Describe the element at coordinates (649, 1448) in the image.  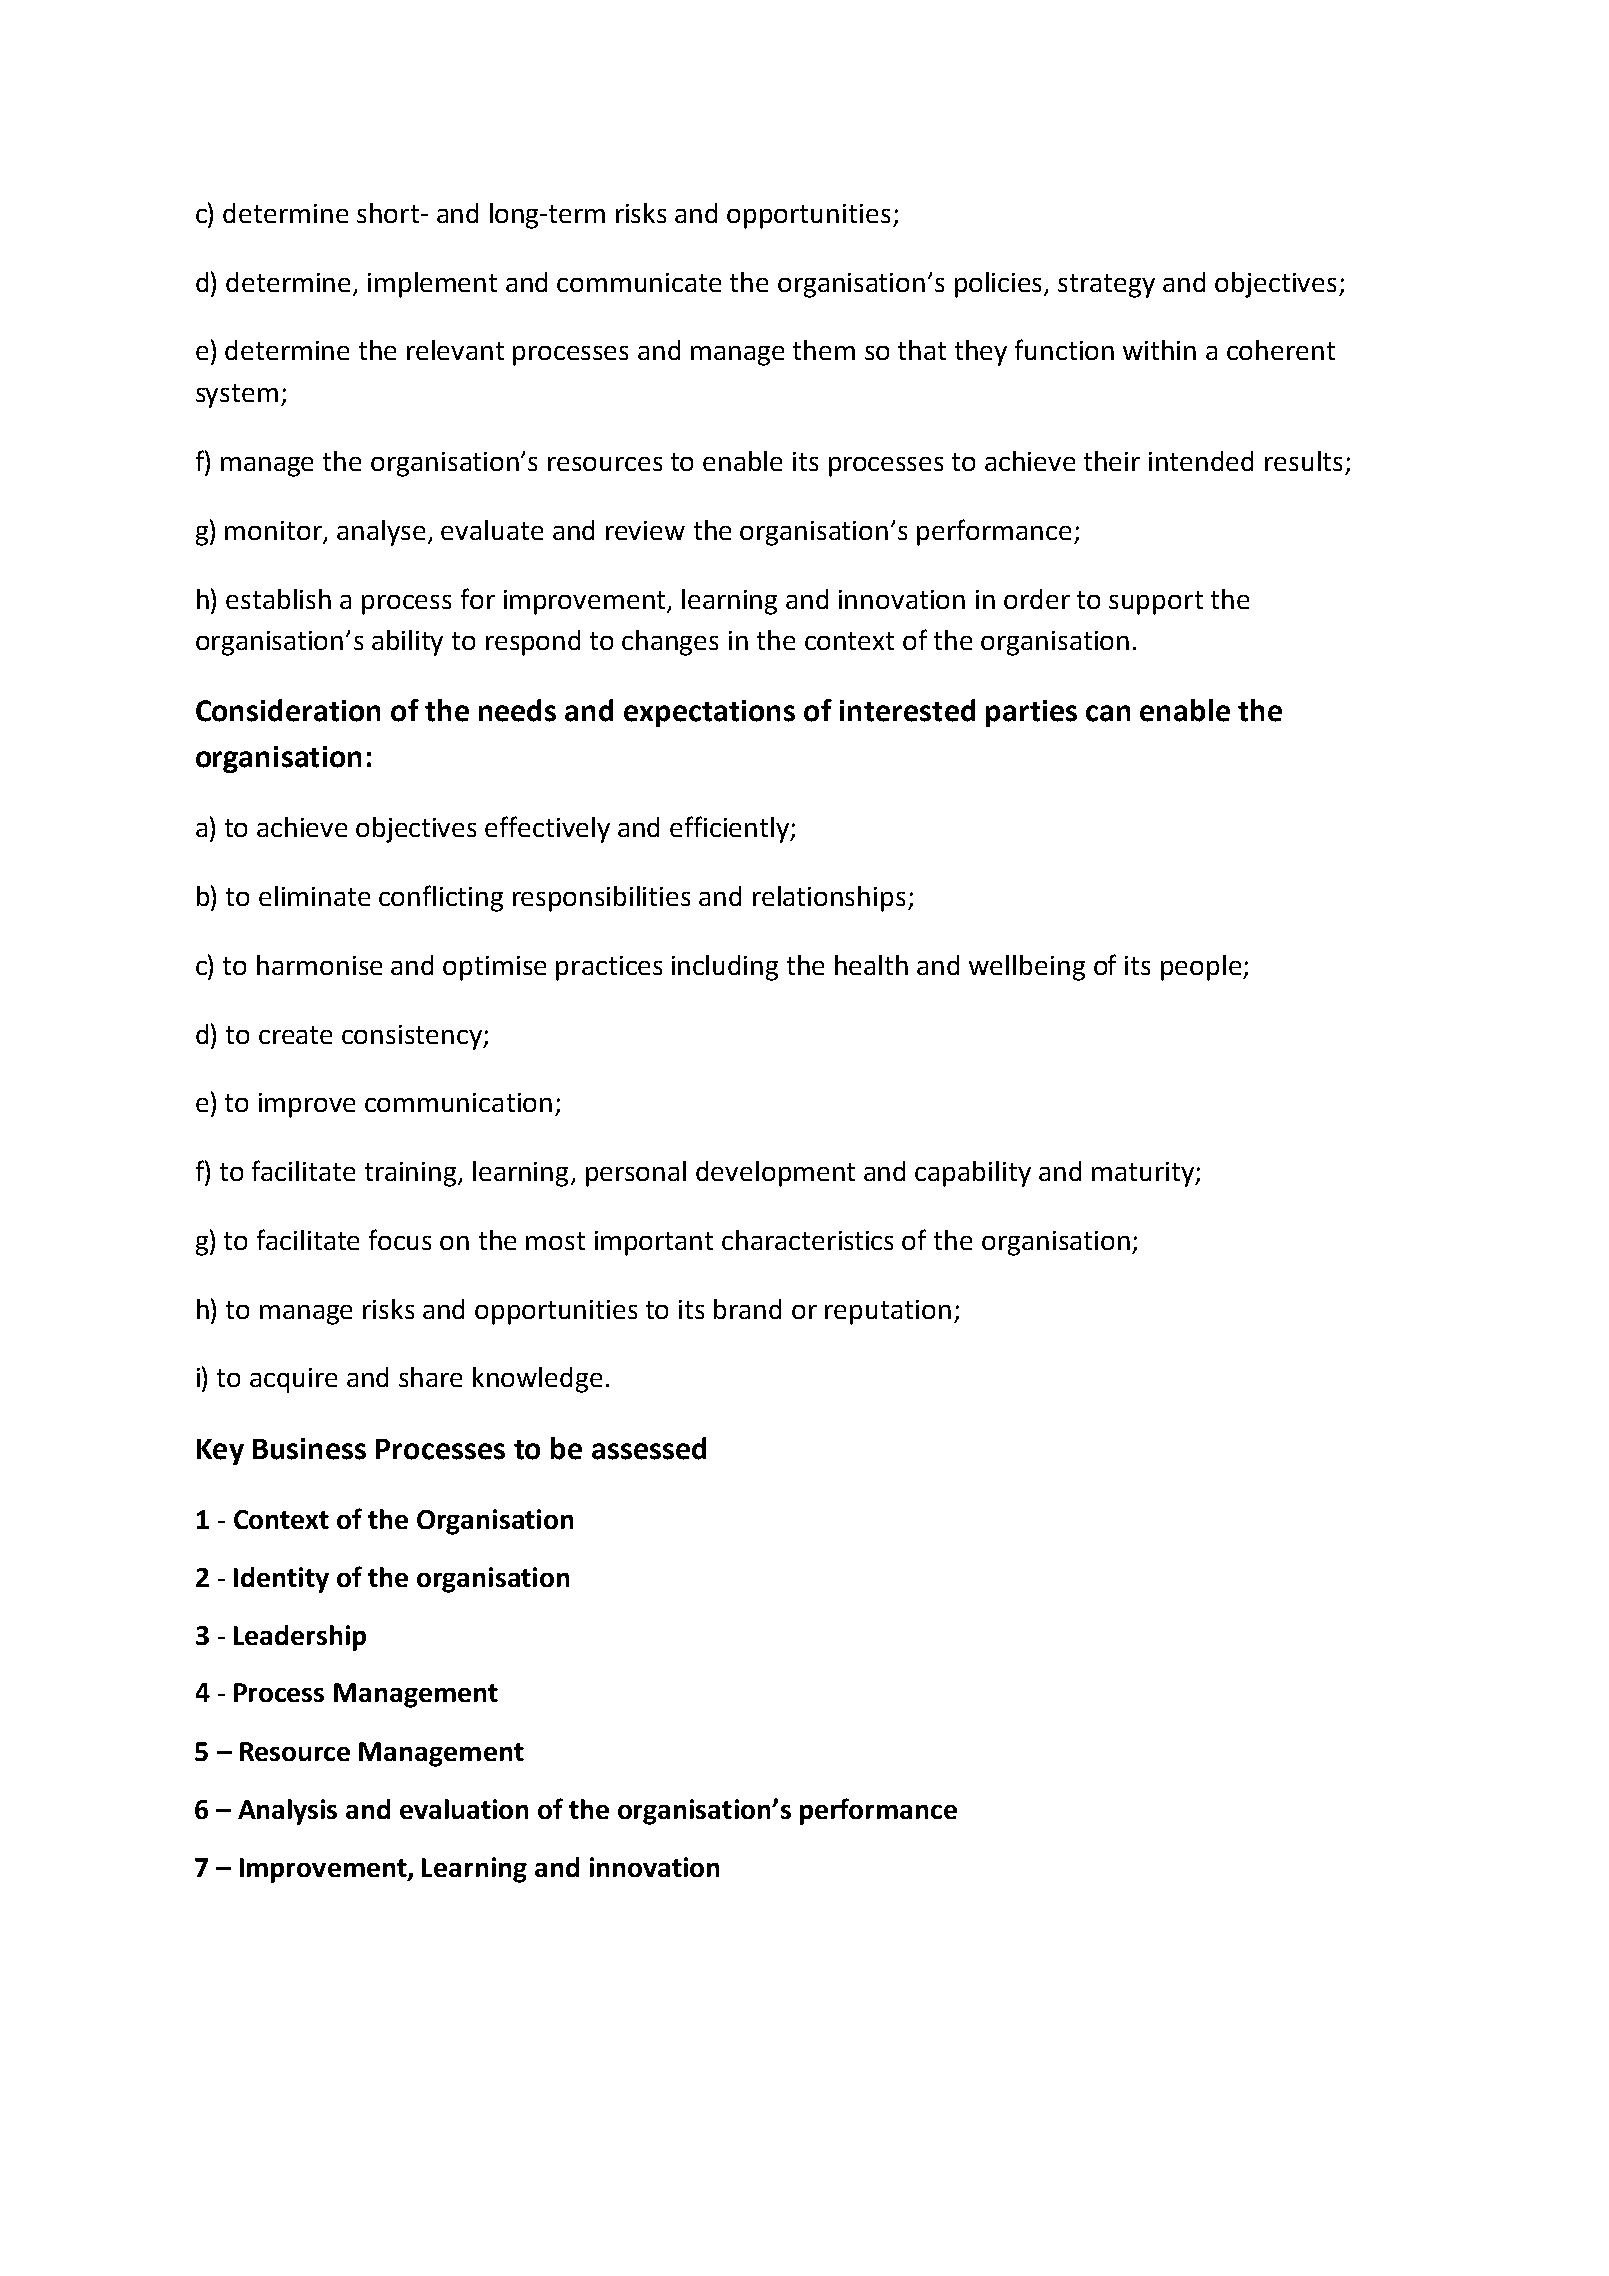
I see `assessed` at that location.
